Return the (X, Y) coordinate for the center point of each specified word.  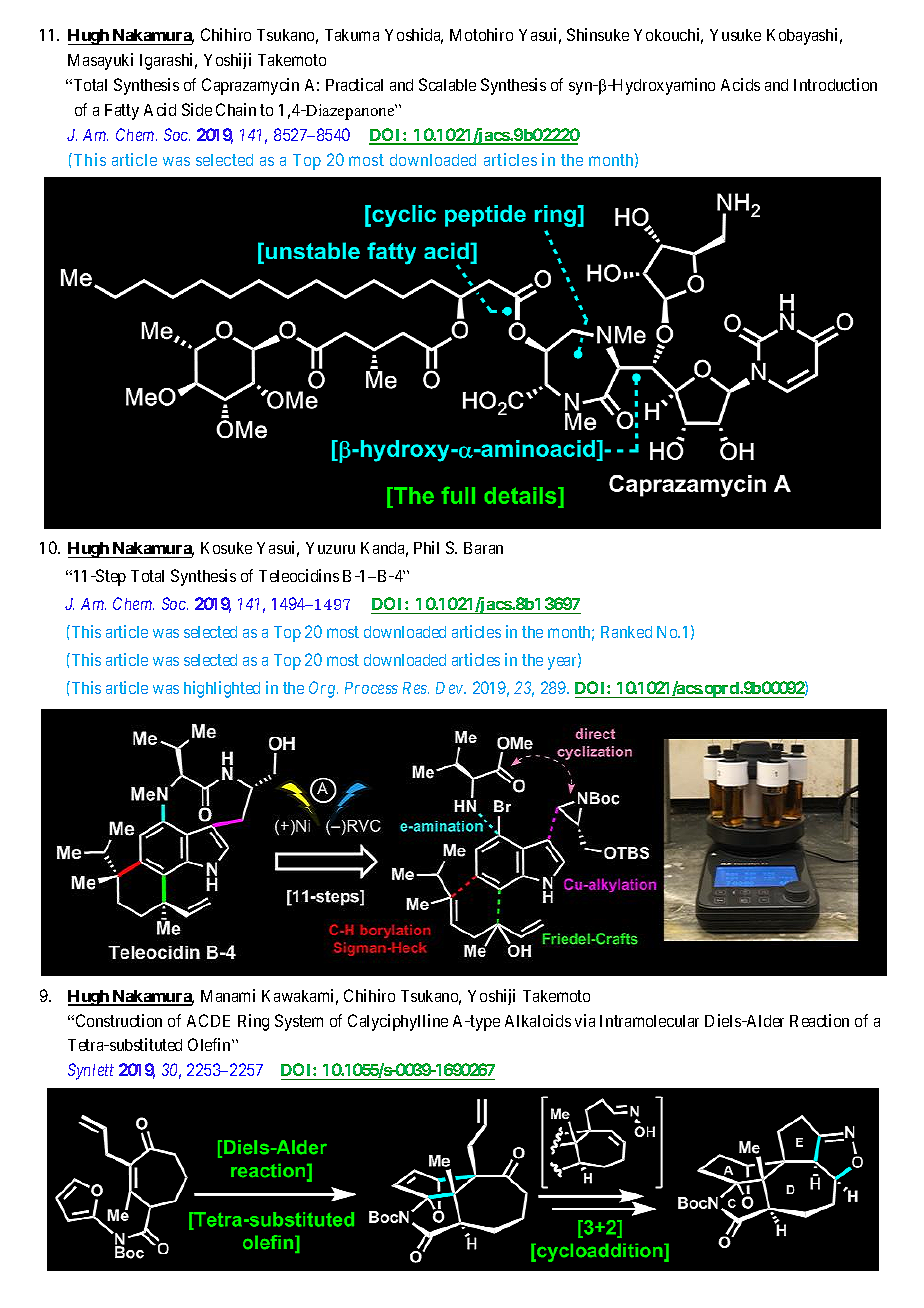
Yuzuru (330, 548)
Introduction (835, 84)
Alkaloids (538, 1020)
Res (416, 688)
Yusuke (735, 35)
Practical (354, 84)
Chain (236, 109)
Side (197, 109)
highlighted (222, 689)
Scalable (447, 84)
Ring (253, 1022)
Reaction (819, 1020)
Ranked (626, 632)
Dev (451, 688)
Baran (483, 548)
